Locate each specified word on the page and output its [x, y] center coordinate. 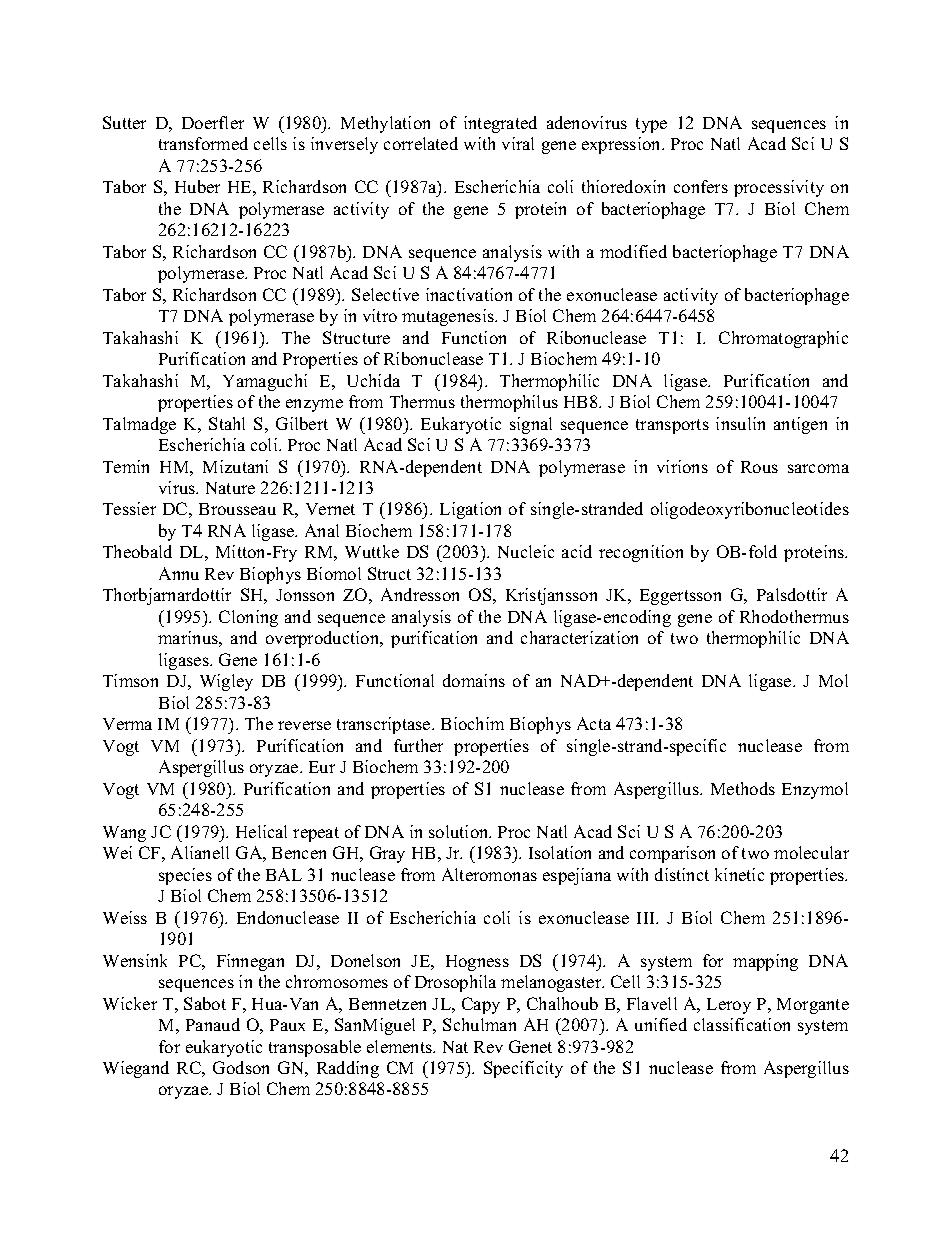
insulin [740, 423]
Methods [743, 788]
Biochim [472, 723]
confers [701, 186]
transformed [203, 143]
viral [518, 143]
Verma [127, 724]
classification [742, 1024]
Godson [241, 1067]
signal [531, 425]
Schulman [479, 1024]
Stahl [227, 423]
